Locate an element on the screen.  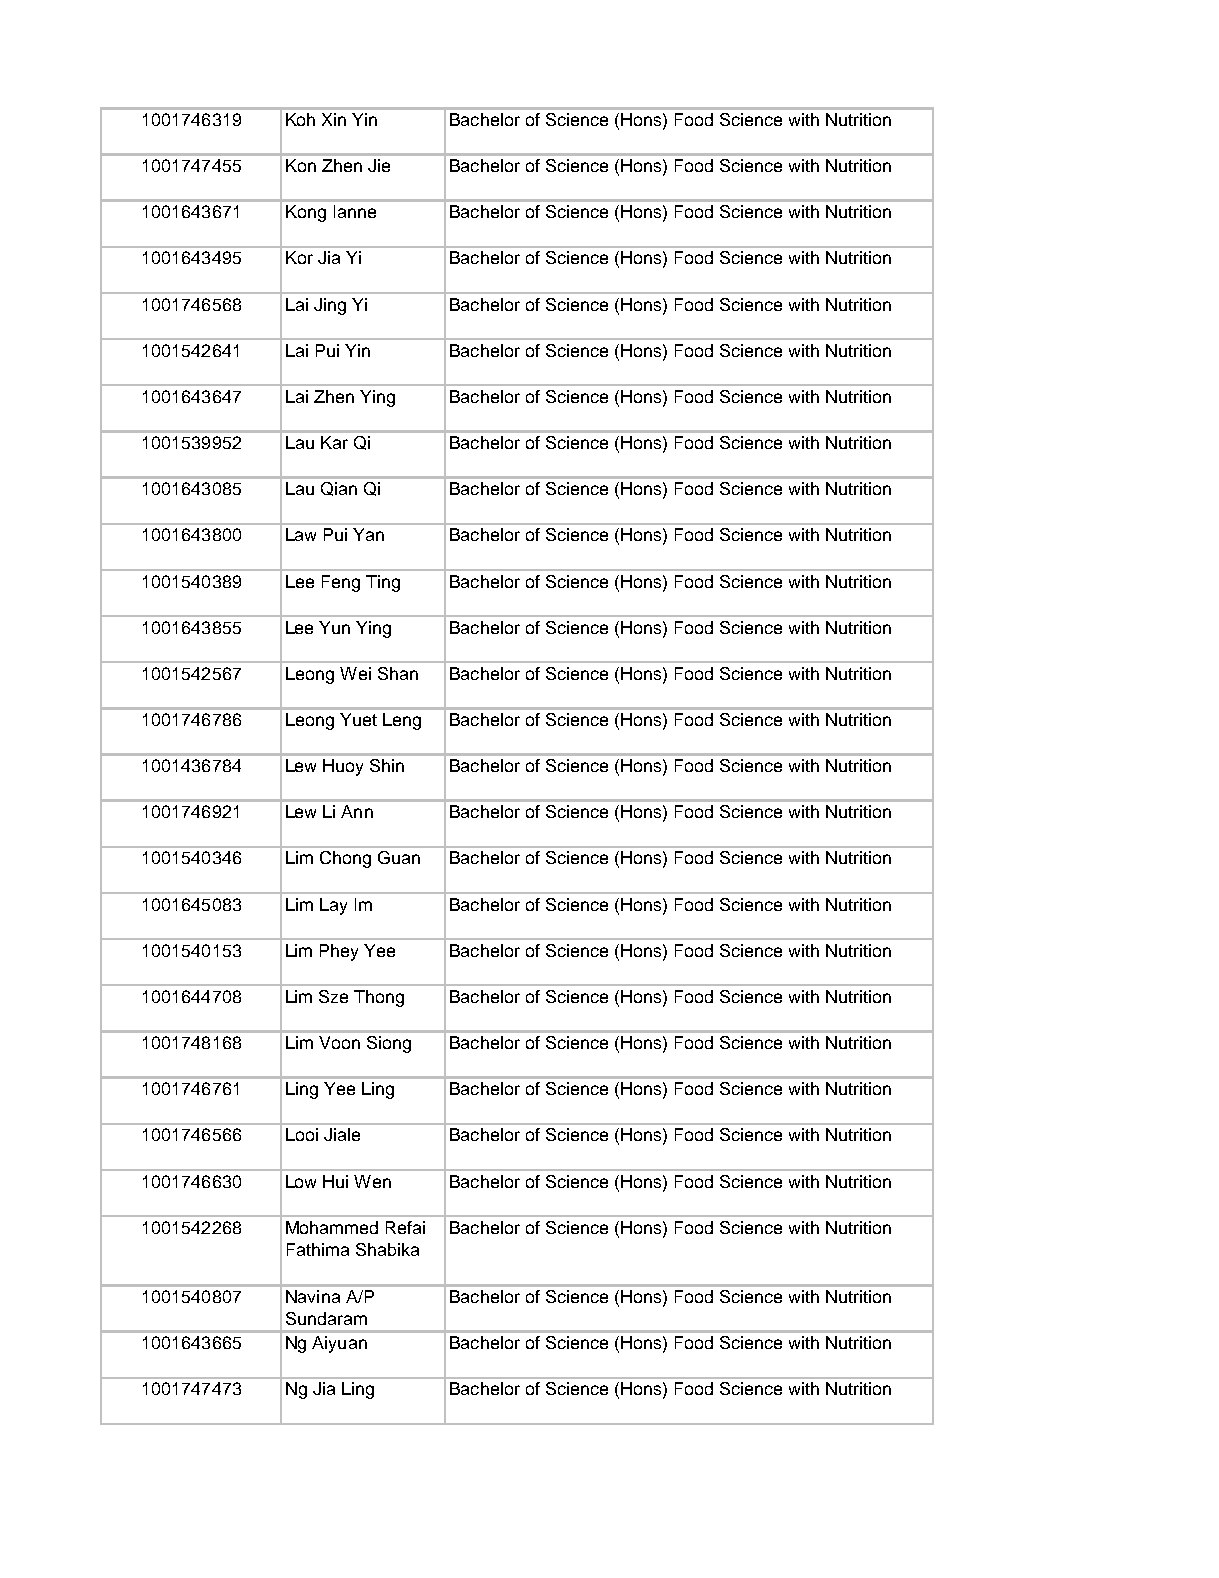
Ting is located at coordinates (383, 583).
